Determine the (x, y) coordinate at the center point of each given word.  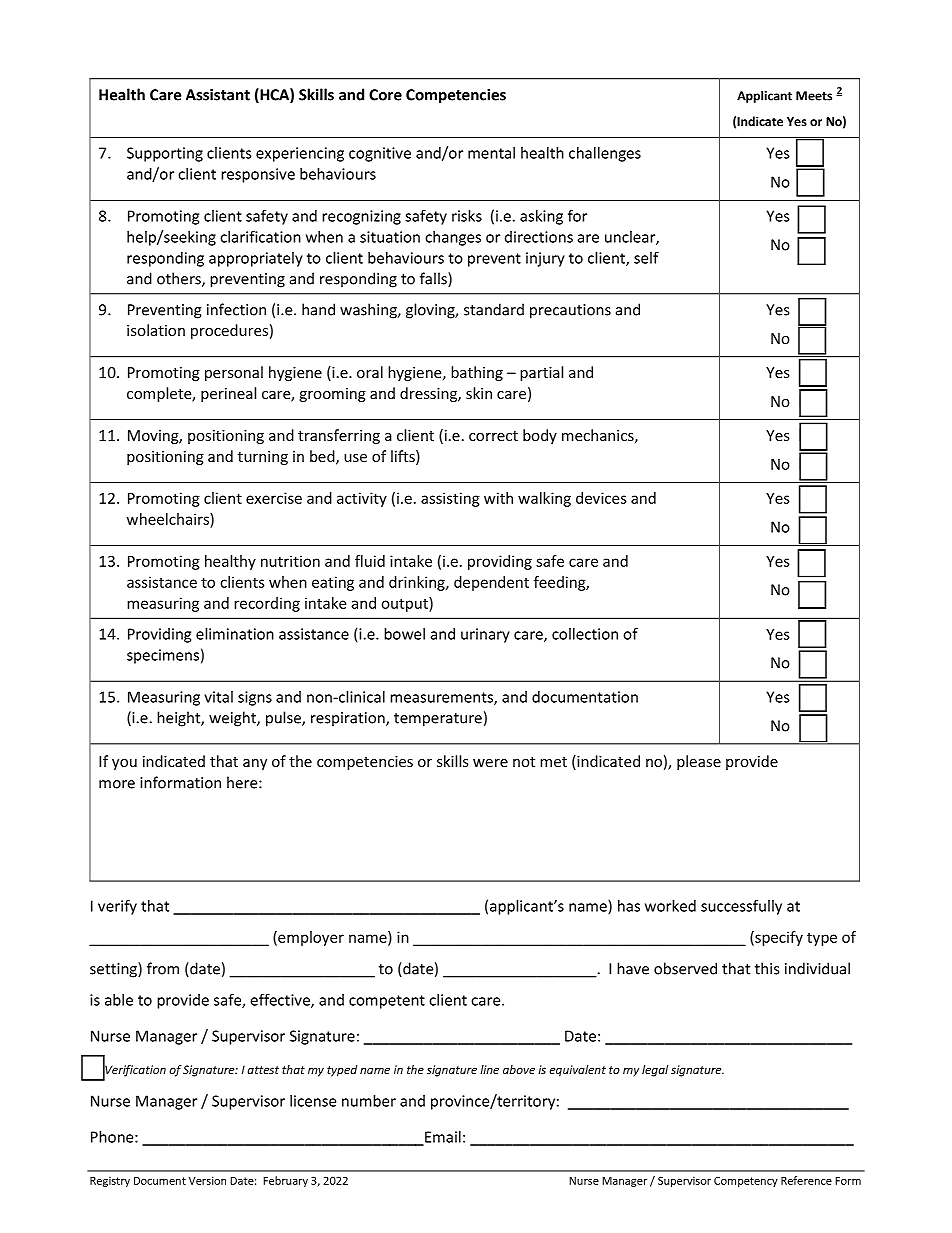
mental (491, 153)
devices (601, 498)
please (699, 762)
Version (207, 1180)
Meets (814, 96)
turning (263, 458)
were (490, 763)
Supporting (165, 154)
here (243, 782)
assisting (450, 499)
